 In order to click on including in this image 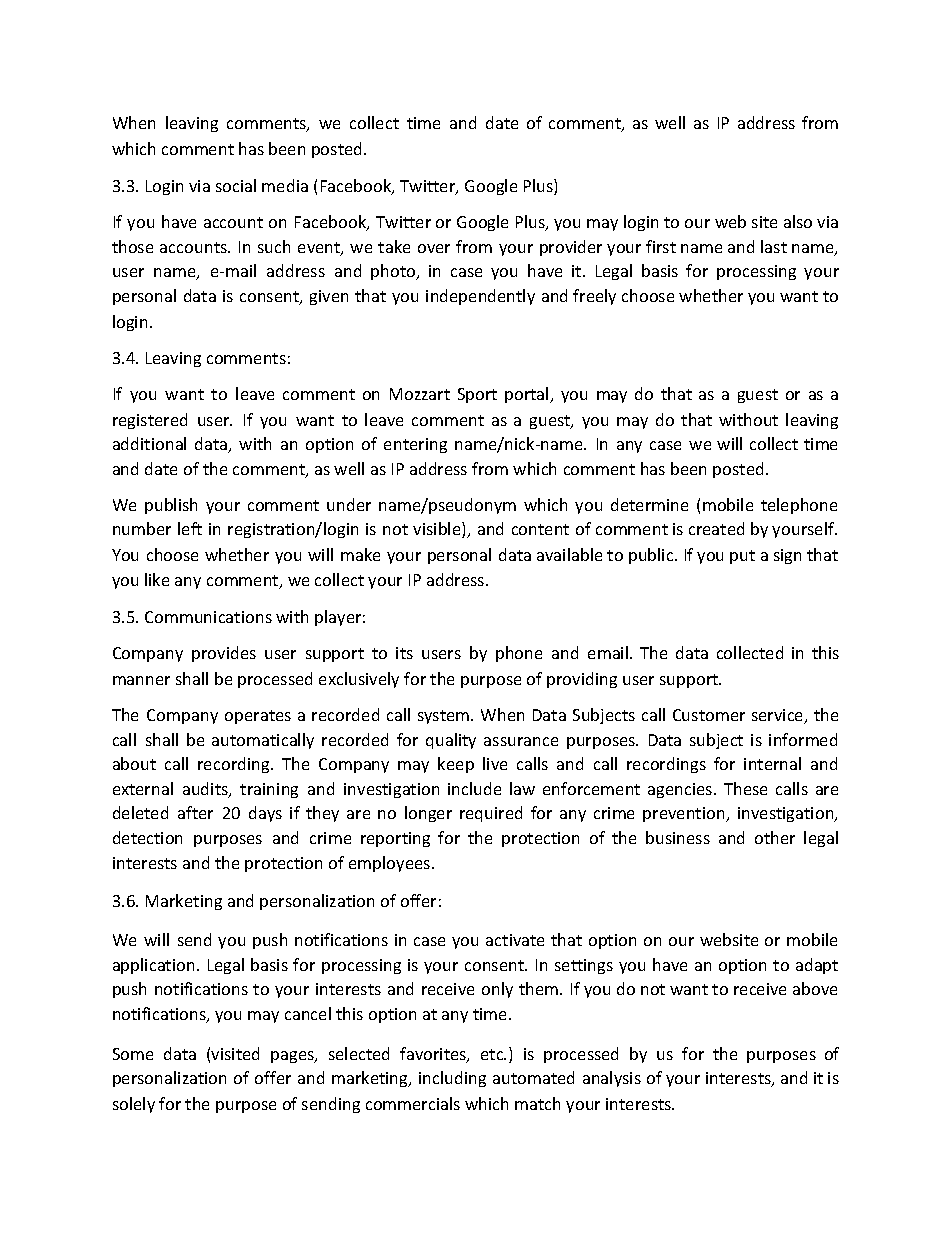, I will do `click(452, 1079)`.
